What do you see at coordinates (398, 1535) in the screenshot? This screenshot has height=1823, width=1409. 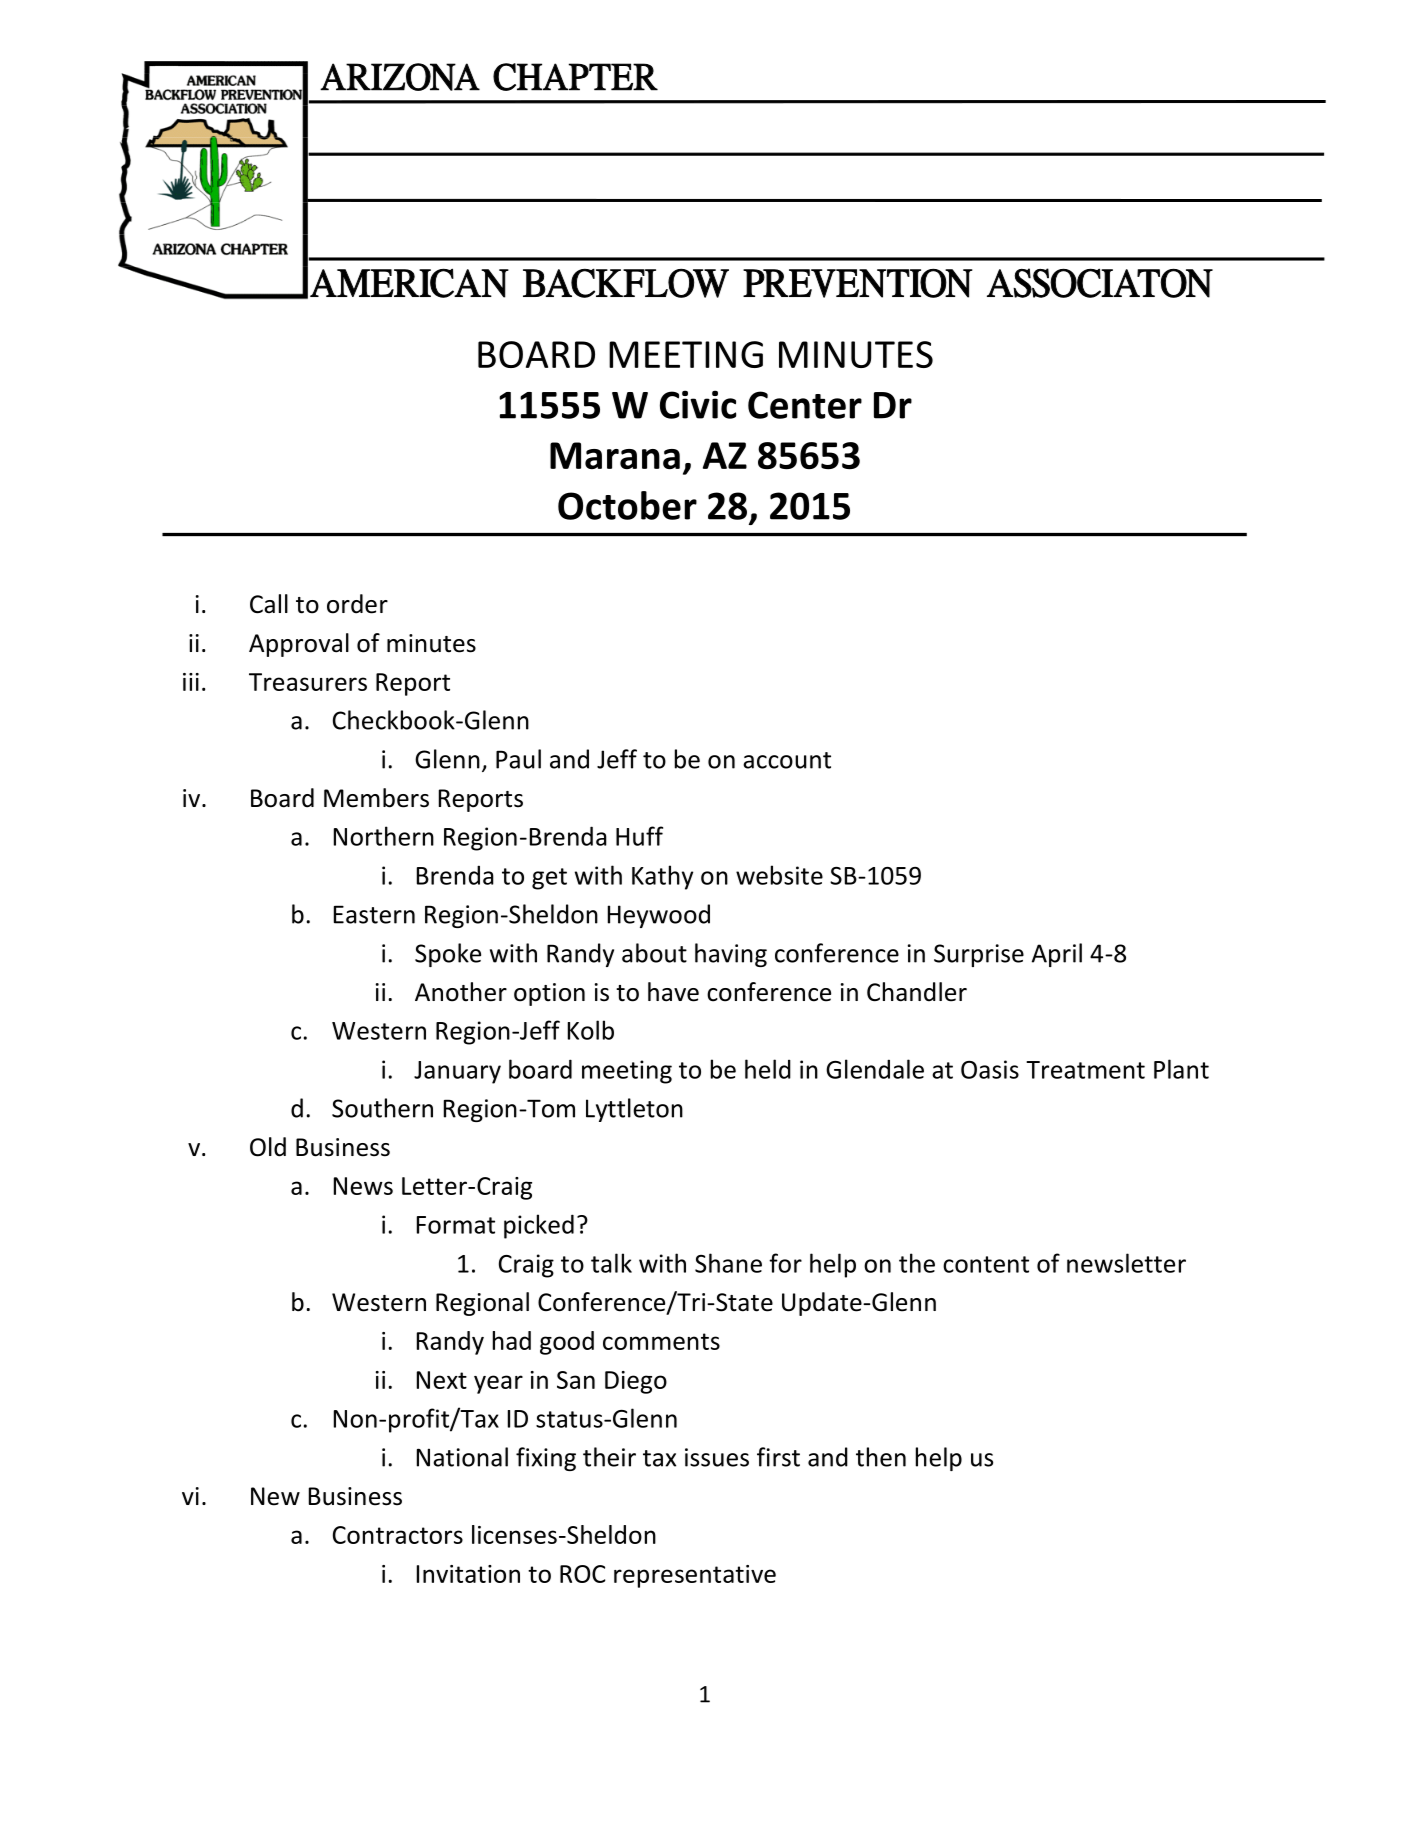 I see `Contractors` at bounding box center [398, 1535].
